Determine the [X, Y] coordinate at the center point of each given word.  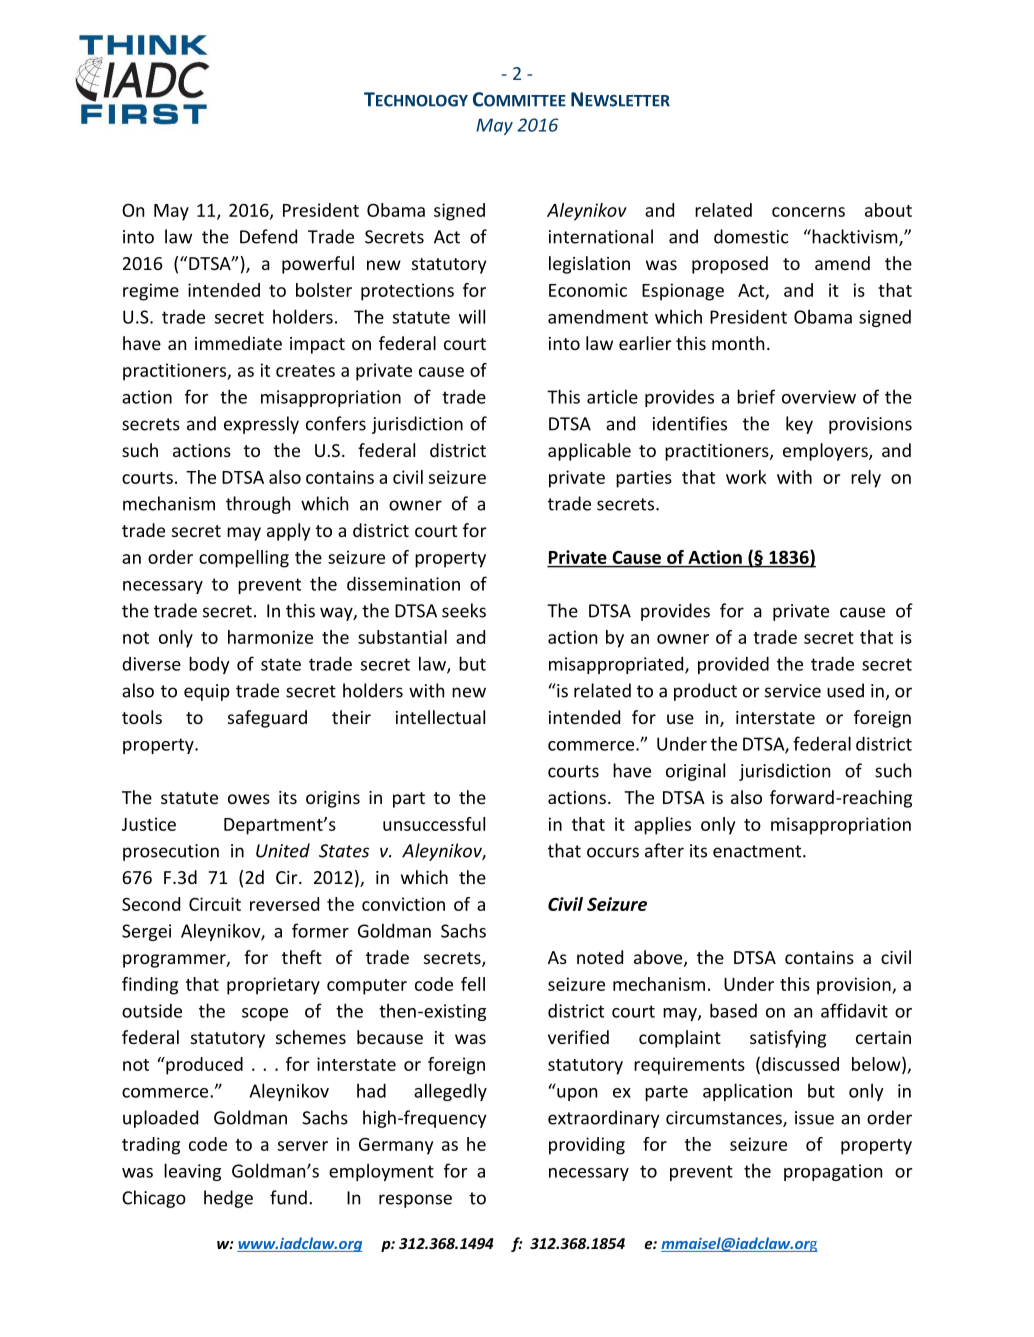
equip [207, 692]
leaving [192, 1172]
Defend [268, 236]
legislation [589, 265]
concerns [808, 212]
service [793, 691]
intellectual [440, 717]
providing [587, 1146]
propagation [833, 1172]
